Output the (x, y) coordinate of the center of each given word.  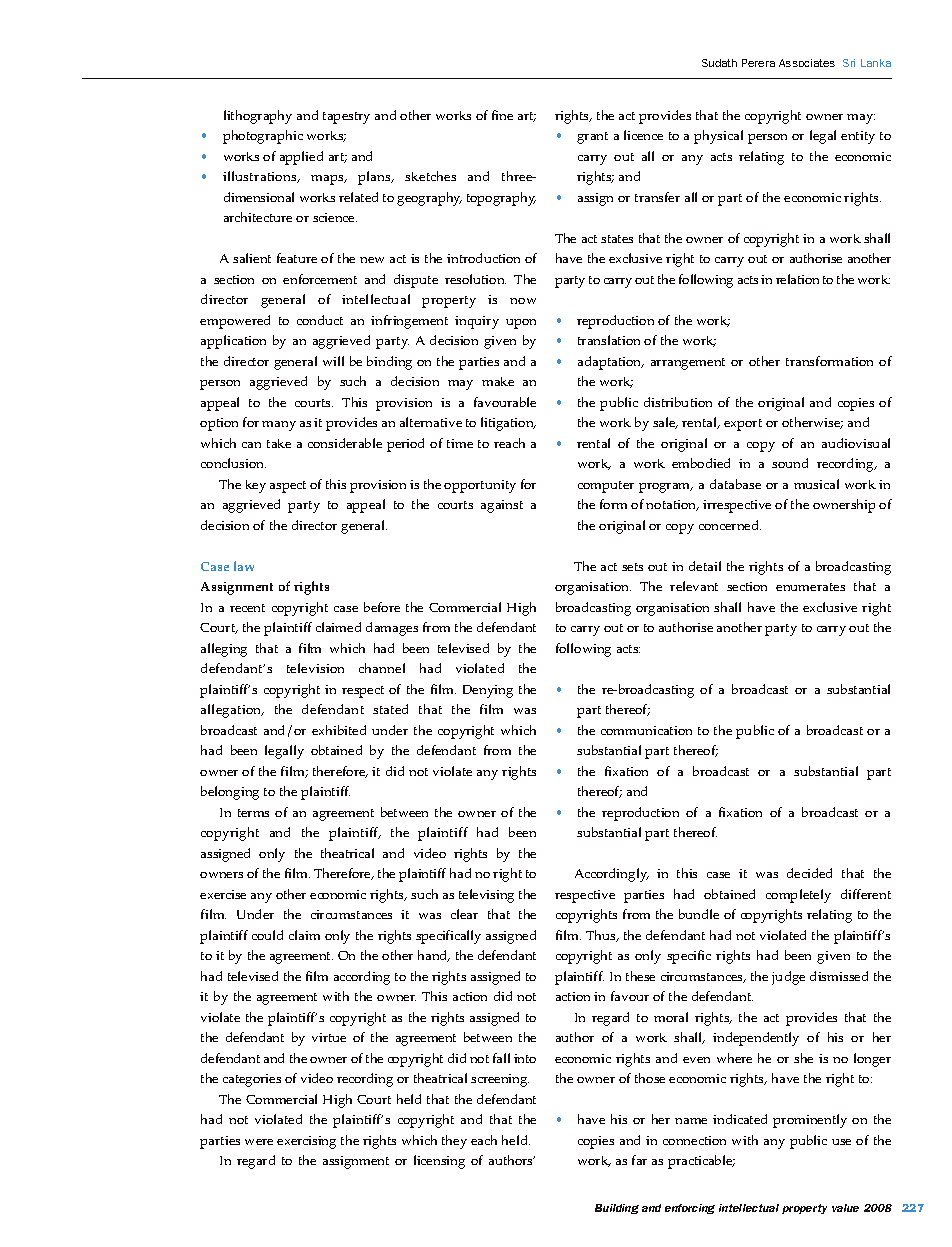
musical (816, 484)
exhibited (339, 730)
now (523, 301)
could (267, 935)
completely (798, 896)
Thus (602, 936)
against (502, 506)
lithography (258, 117)
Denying (488, 691)
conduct (320, 320)
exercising (306, 1142)
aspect (288, 487)
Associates (807, 63)
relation (797, 279)
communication (646, 730)
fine (502, 115)
